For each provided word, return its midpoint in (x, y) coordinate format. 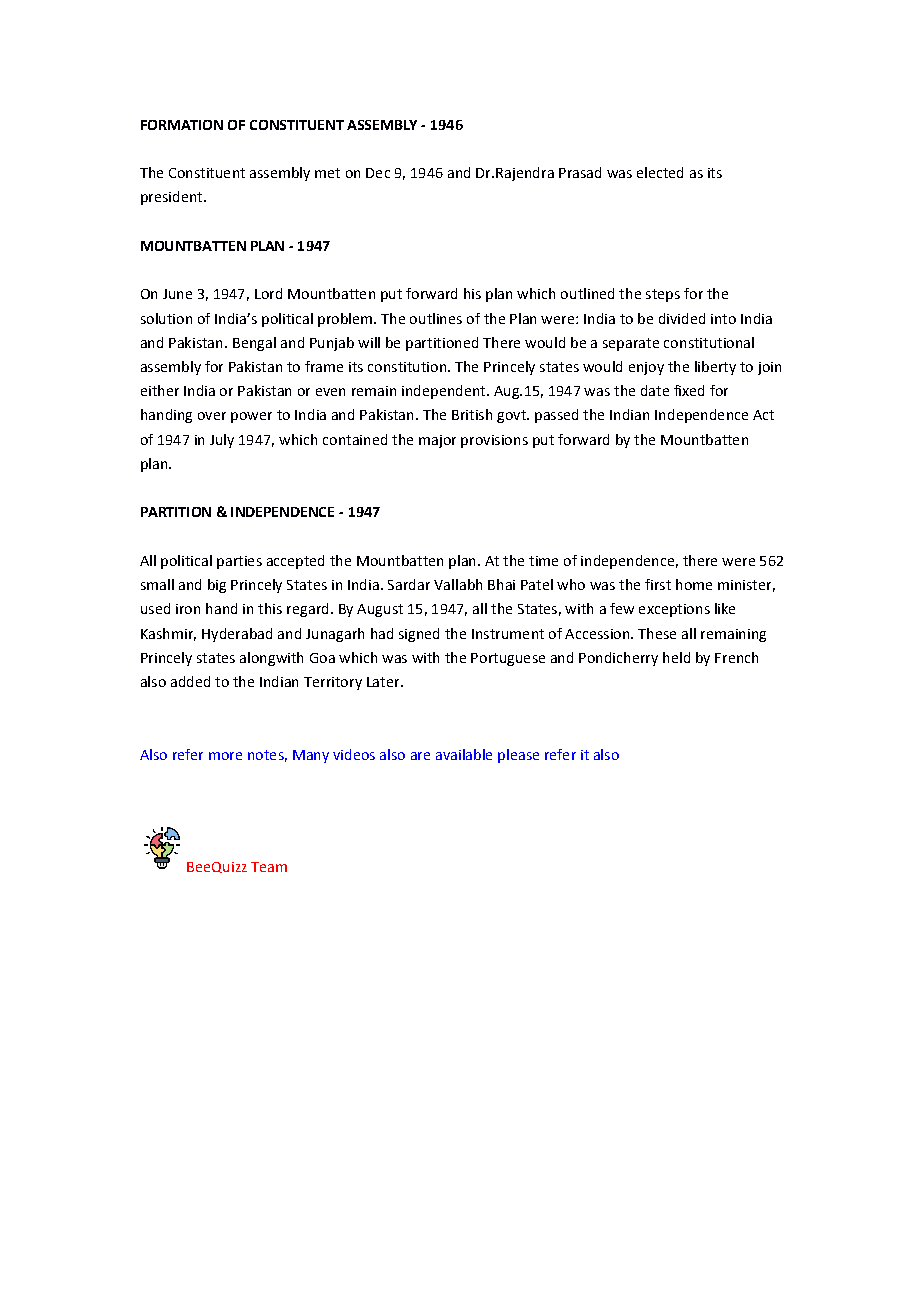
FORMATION (182, 125)
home (694, 584)
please (518, 756)
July (222, 441)
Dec (378, 173)
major (437, 441)
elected (660, 172)
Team (269, 867)
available (464, 754)
